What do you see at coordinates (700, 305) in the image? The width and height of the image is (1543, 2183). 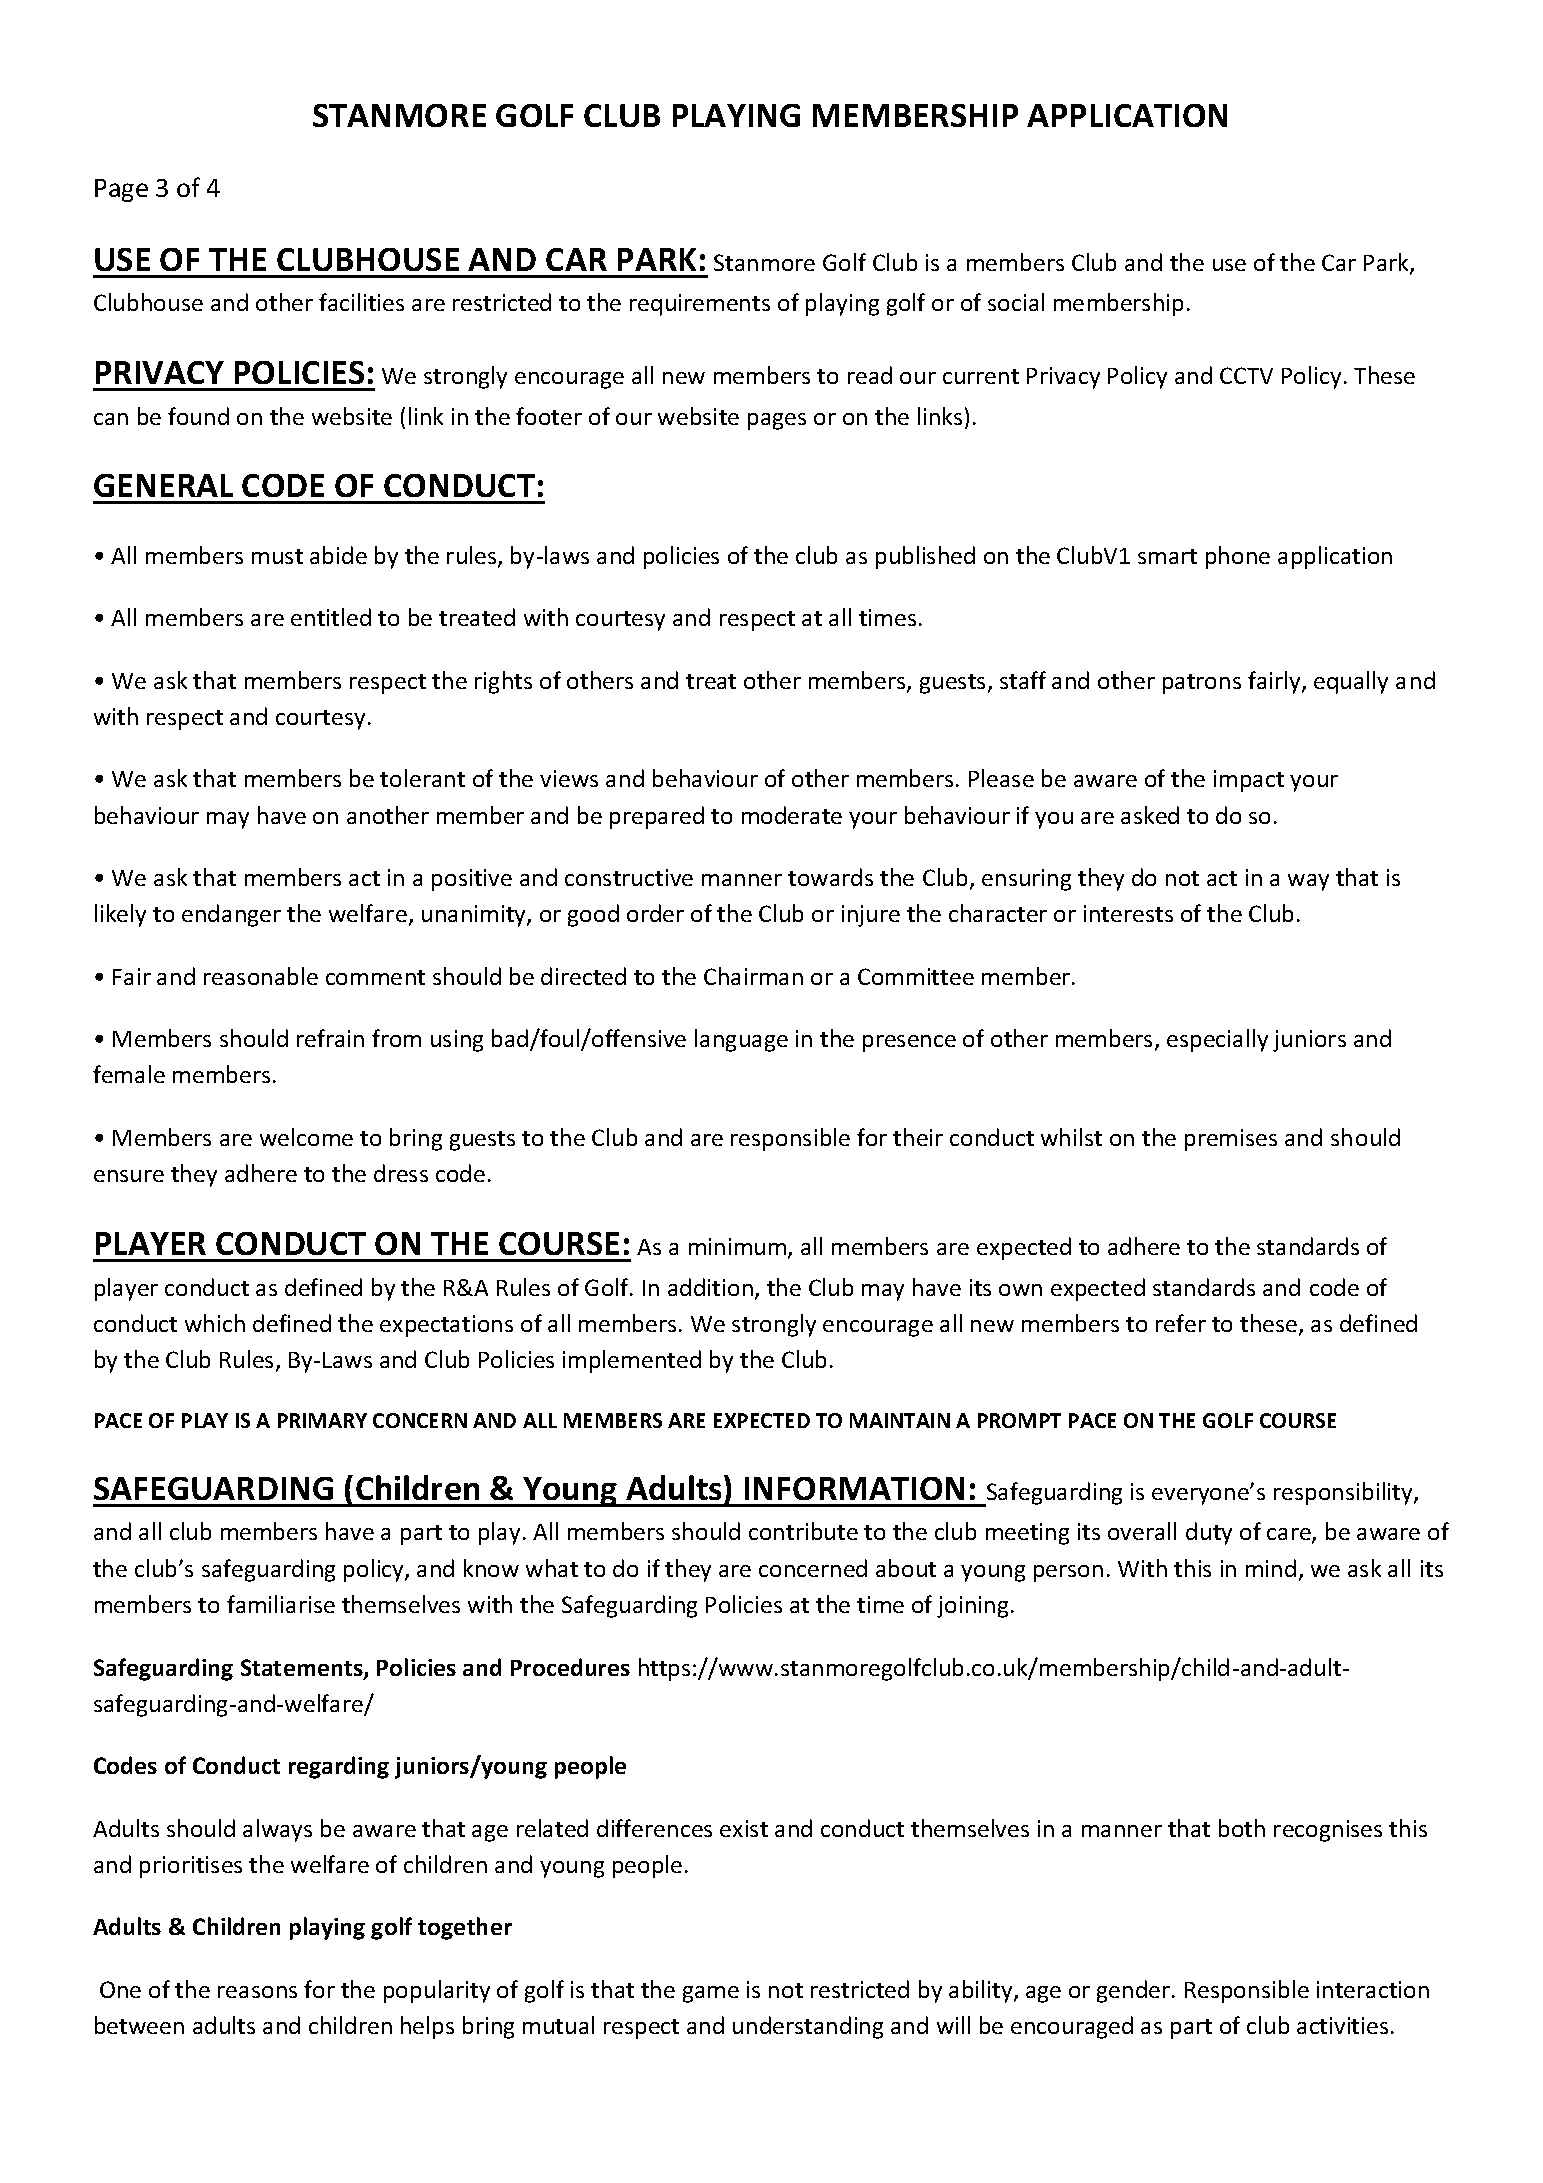 I see `requirements` at bounding box center [700, 305].
